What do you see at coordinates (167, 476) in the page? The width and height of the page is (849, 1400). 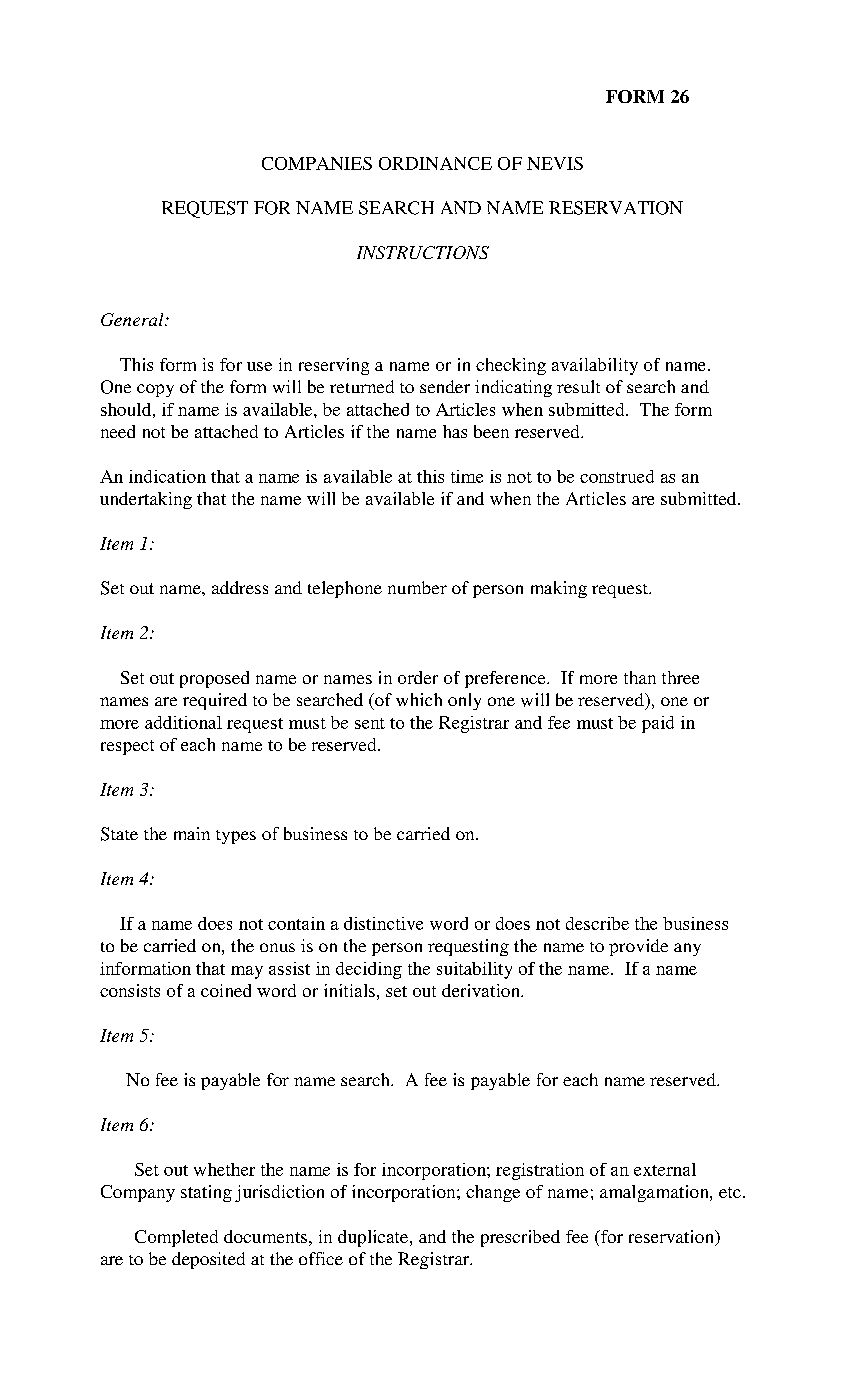 I see `indication` at bounding box center [167, 476].
